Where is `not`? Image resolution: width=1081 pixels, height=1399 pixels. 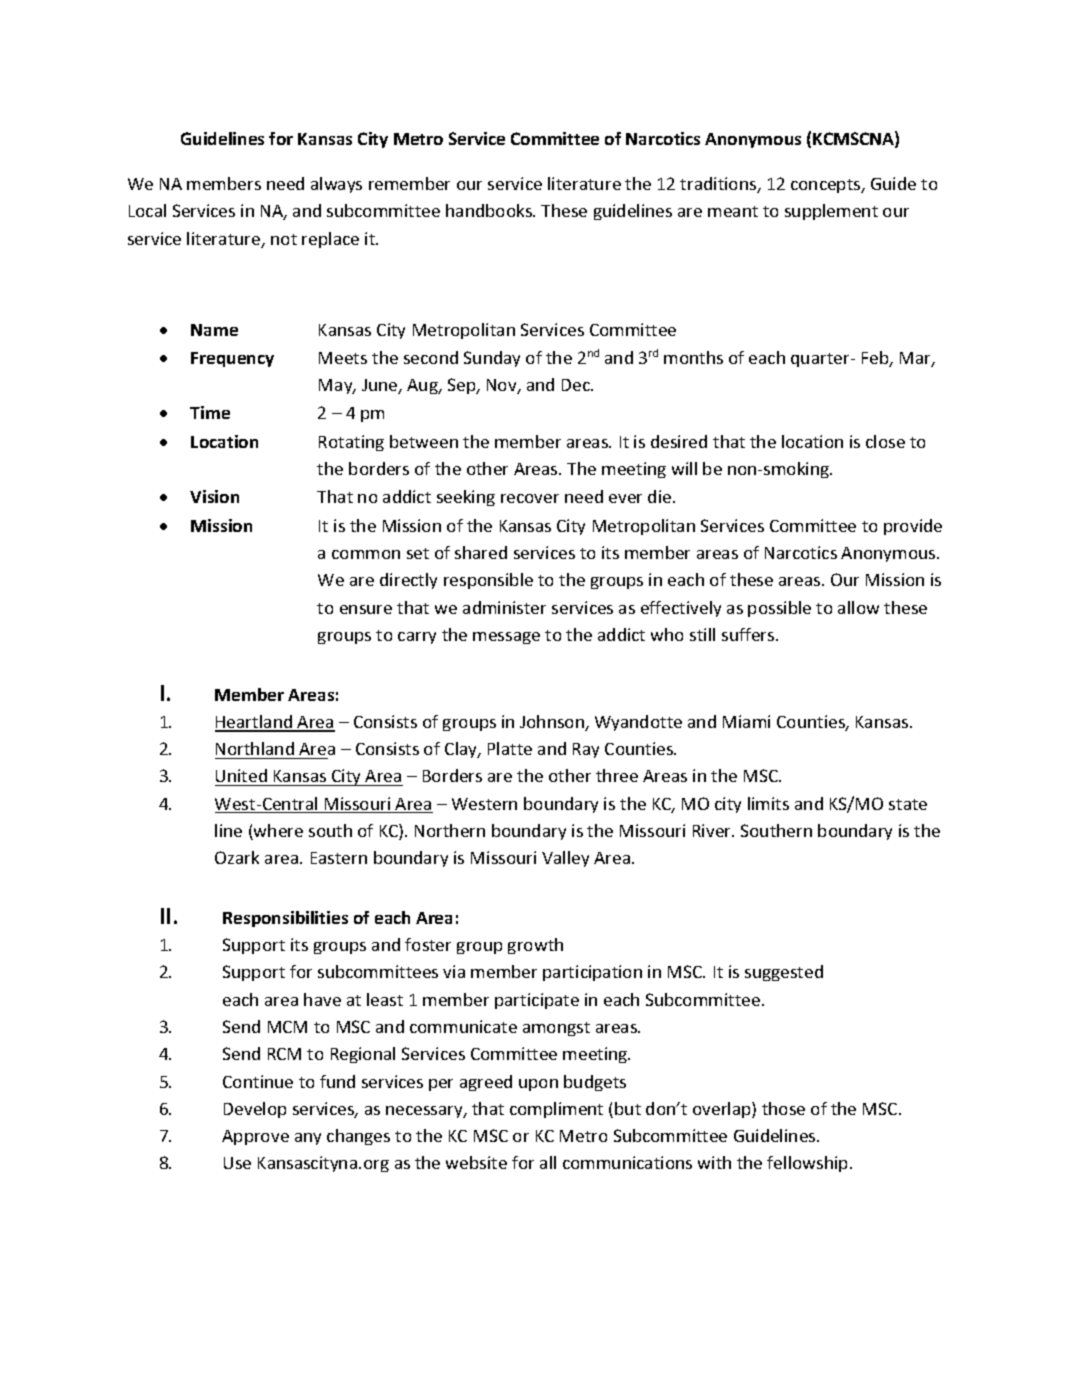
not is located at coordinates (284, 239).
